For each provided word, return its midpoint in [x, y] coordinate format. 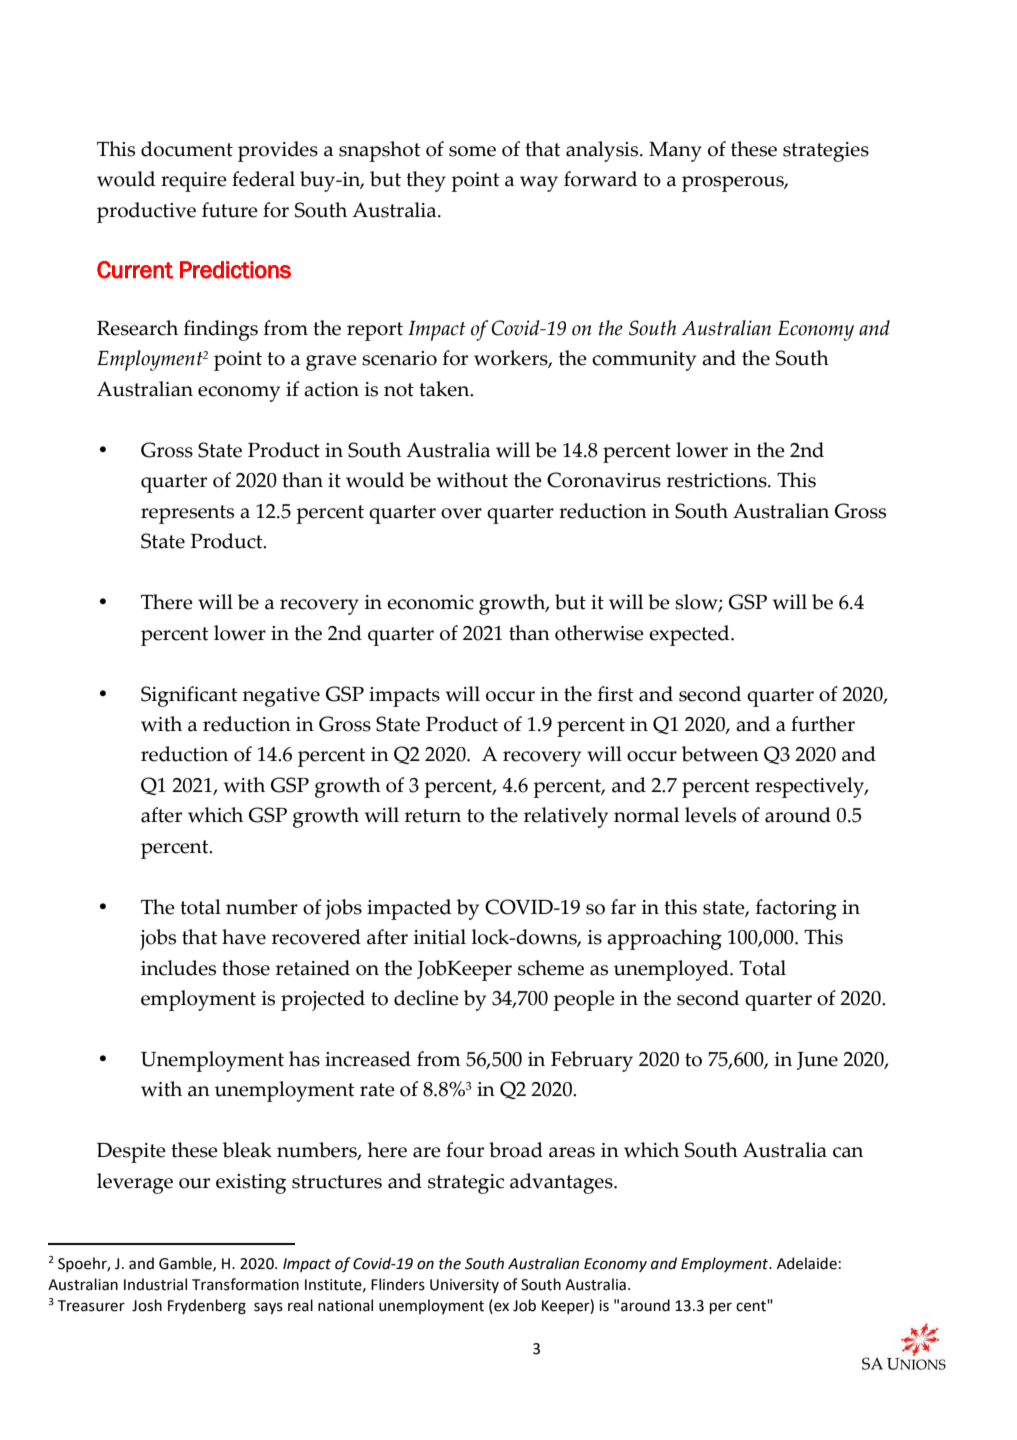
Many [675, 152]
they [426, 181]
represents [187, 514]
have [244, 937]
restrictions [718, 480]
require [194, 182]
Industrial [155, 1284]
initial [439, 937]
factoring [796, 909]
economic [430, 602]
